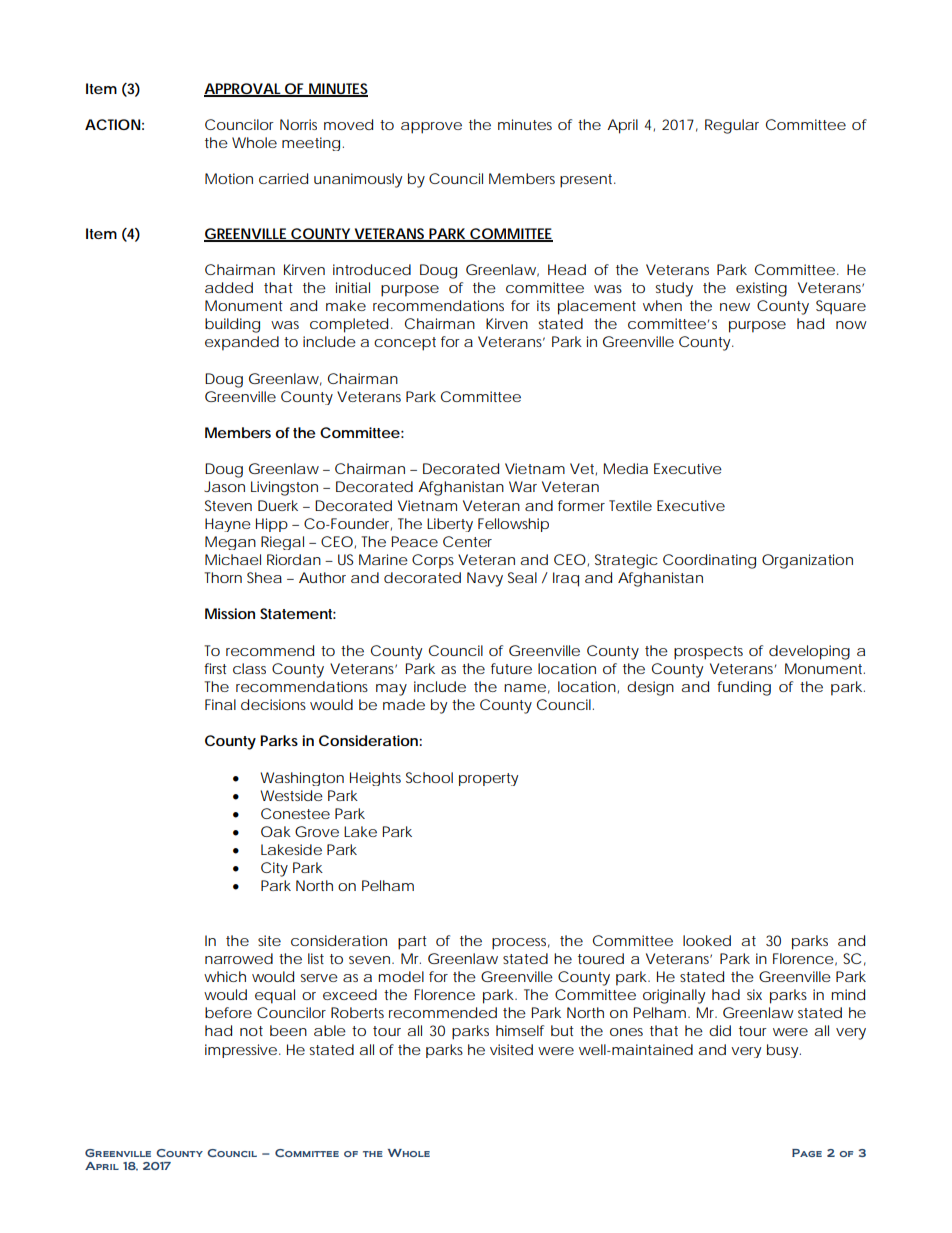  Describe the element at coordinates (241, 1051) in the document. I see `impressive` at that location.
